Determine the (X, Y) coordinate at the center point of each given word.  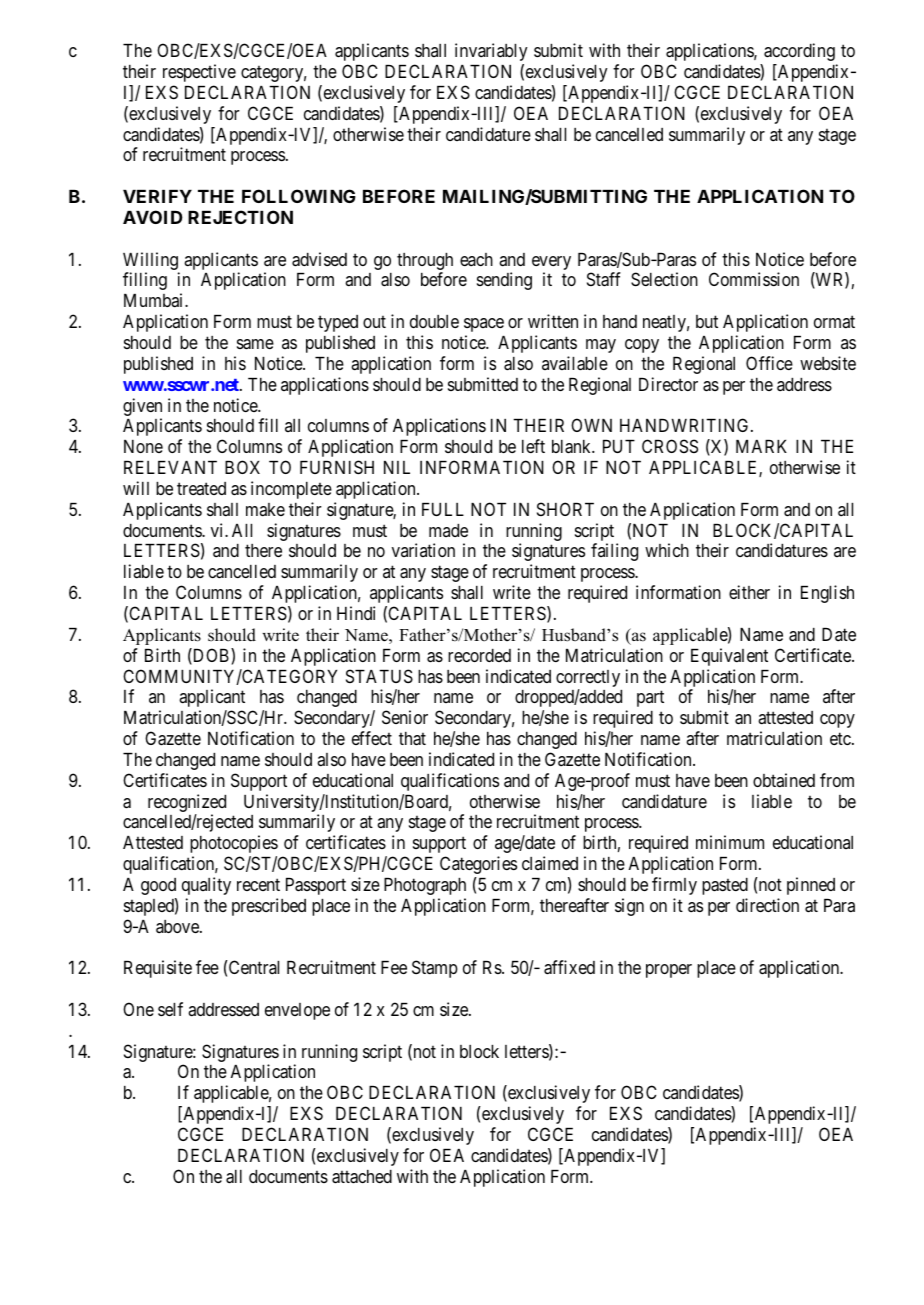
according (799, 52)
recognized (187, 804)
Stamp (435, 969)
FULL (443, 509)
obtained (784, 780)
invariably (491, 52)
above (178, 926)
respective (199, 73)
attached (362, 1177)
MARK (761, 446)
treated (201, 488)
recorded (479, 655)
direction (767, 905)
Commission (754, 279)
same (255, 344)
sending (504, 281)
